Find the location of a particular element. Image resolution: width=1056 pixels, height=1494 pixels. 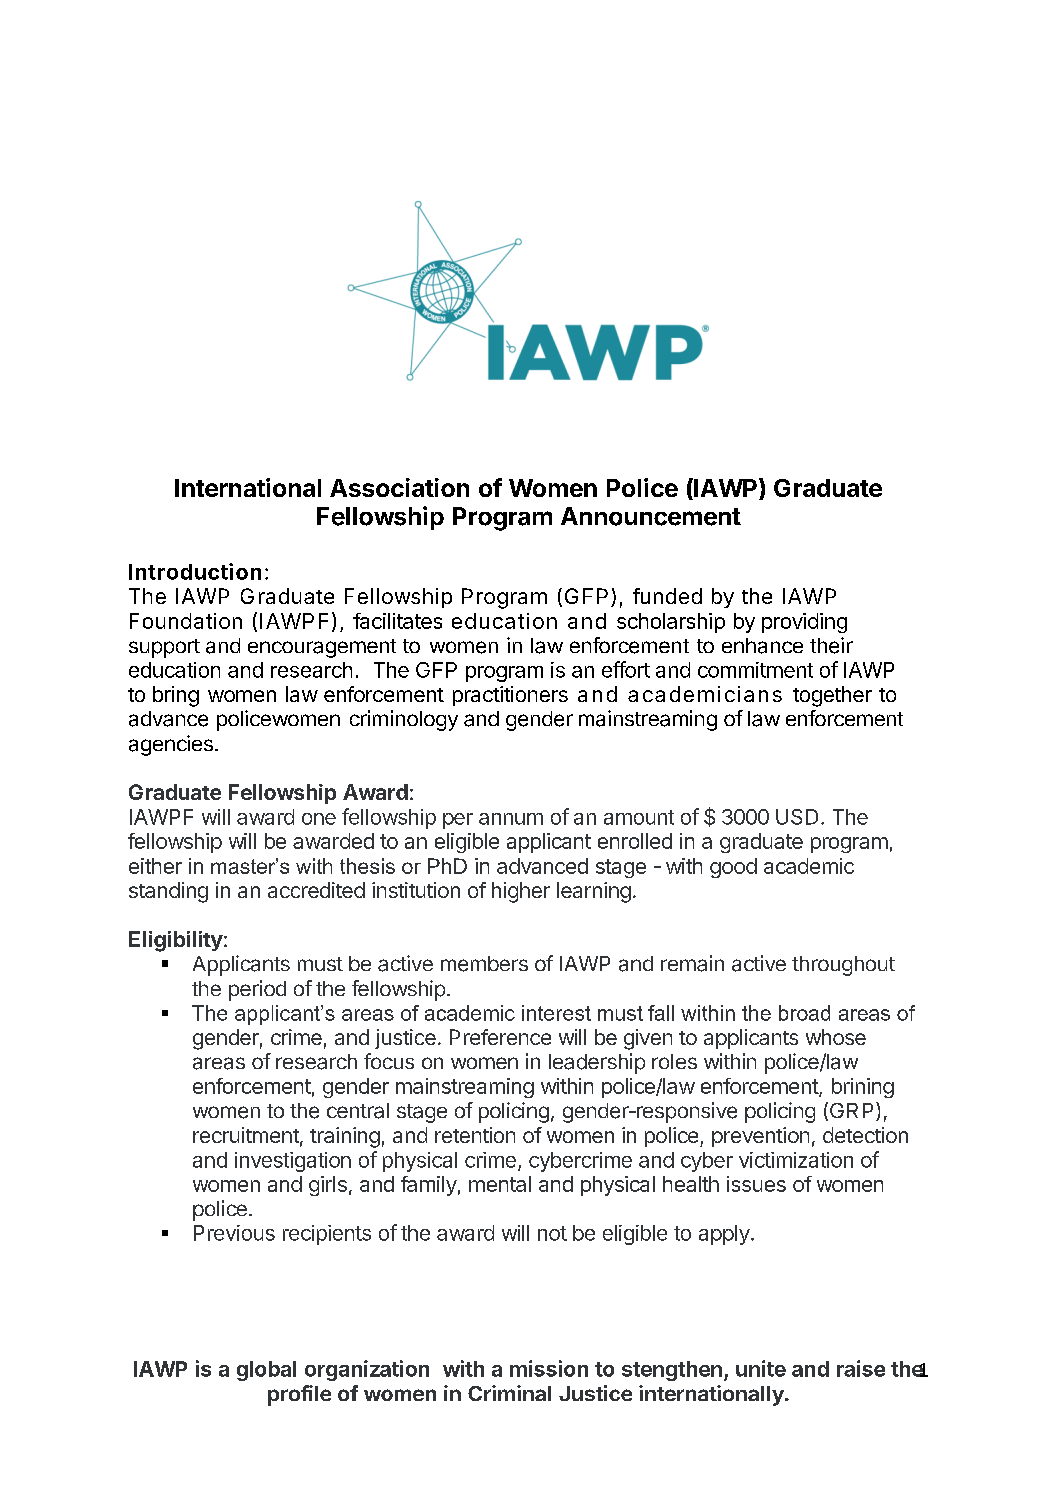

global is located at coordinates (266, 1371).
